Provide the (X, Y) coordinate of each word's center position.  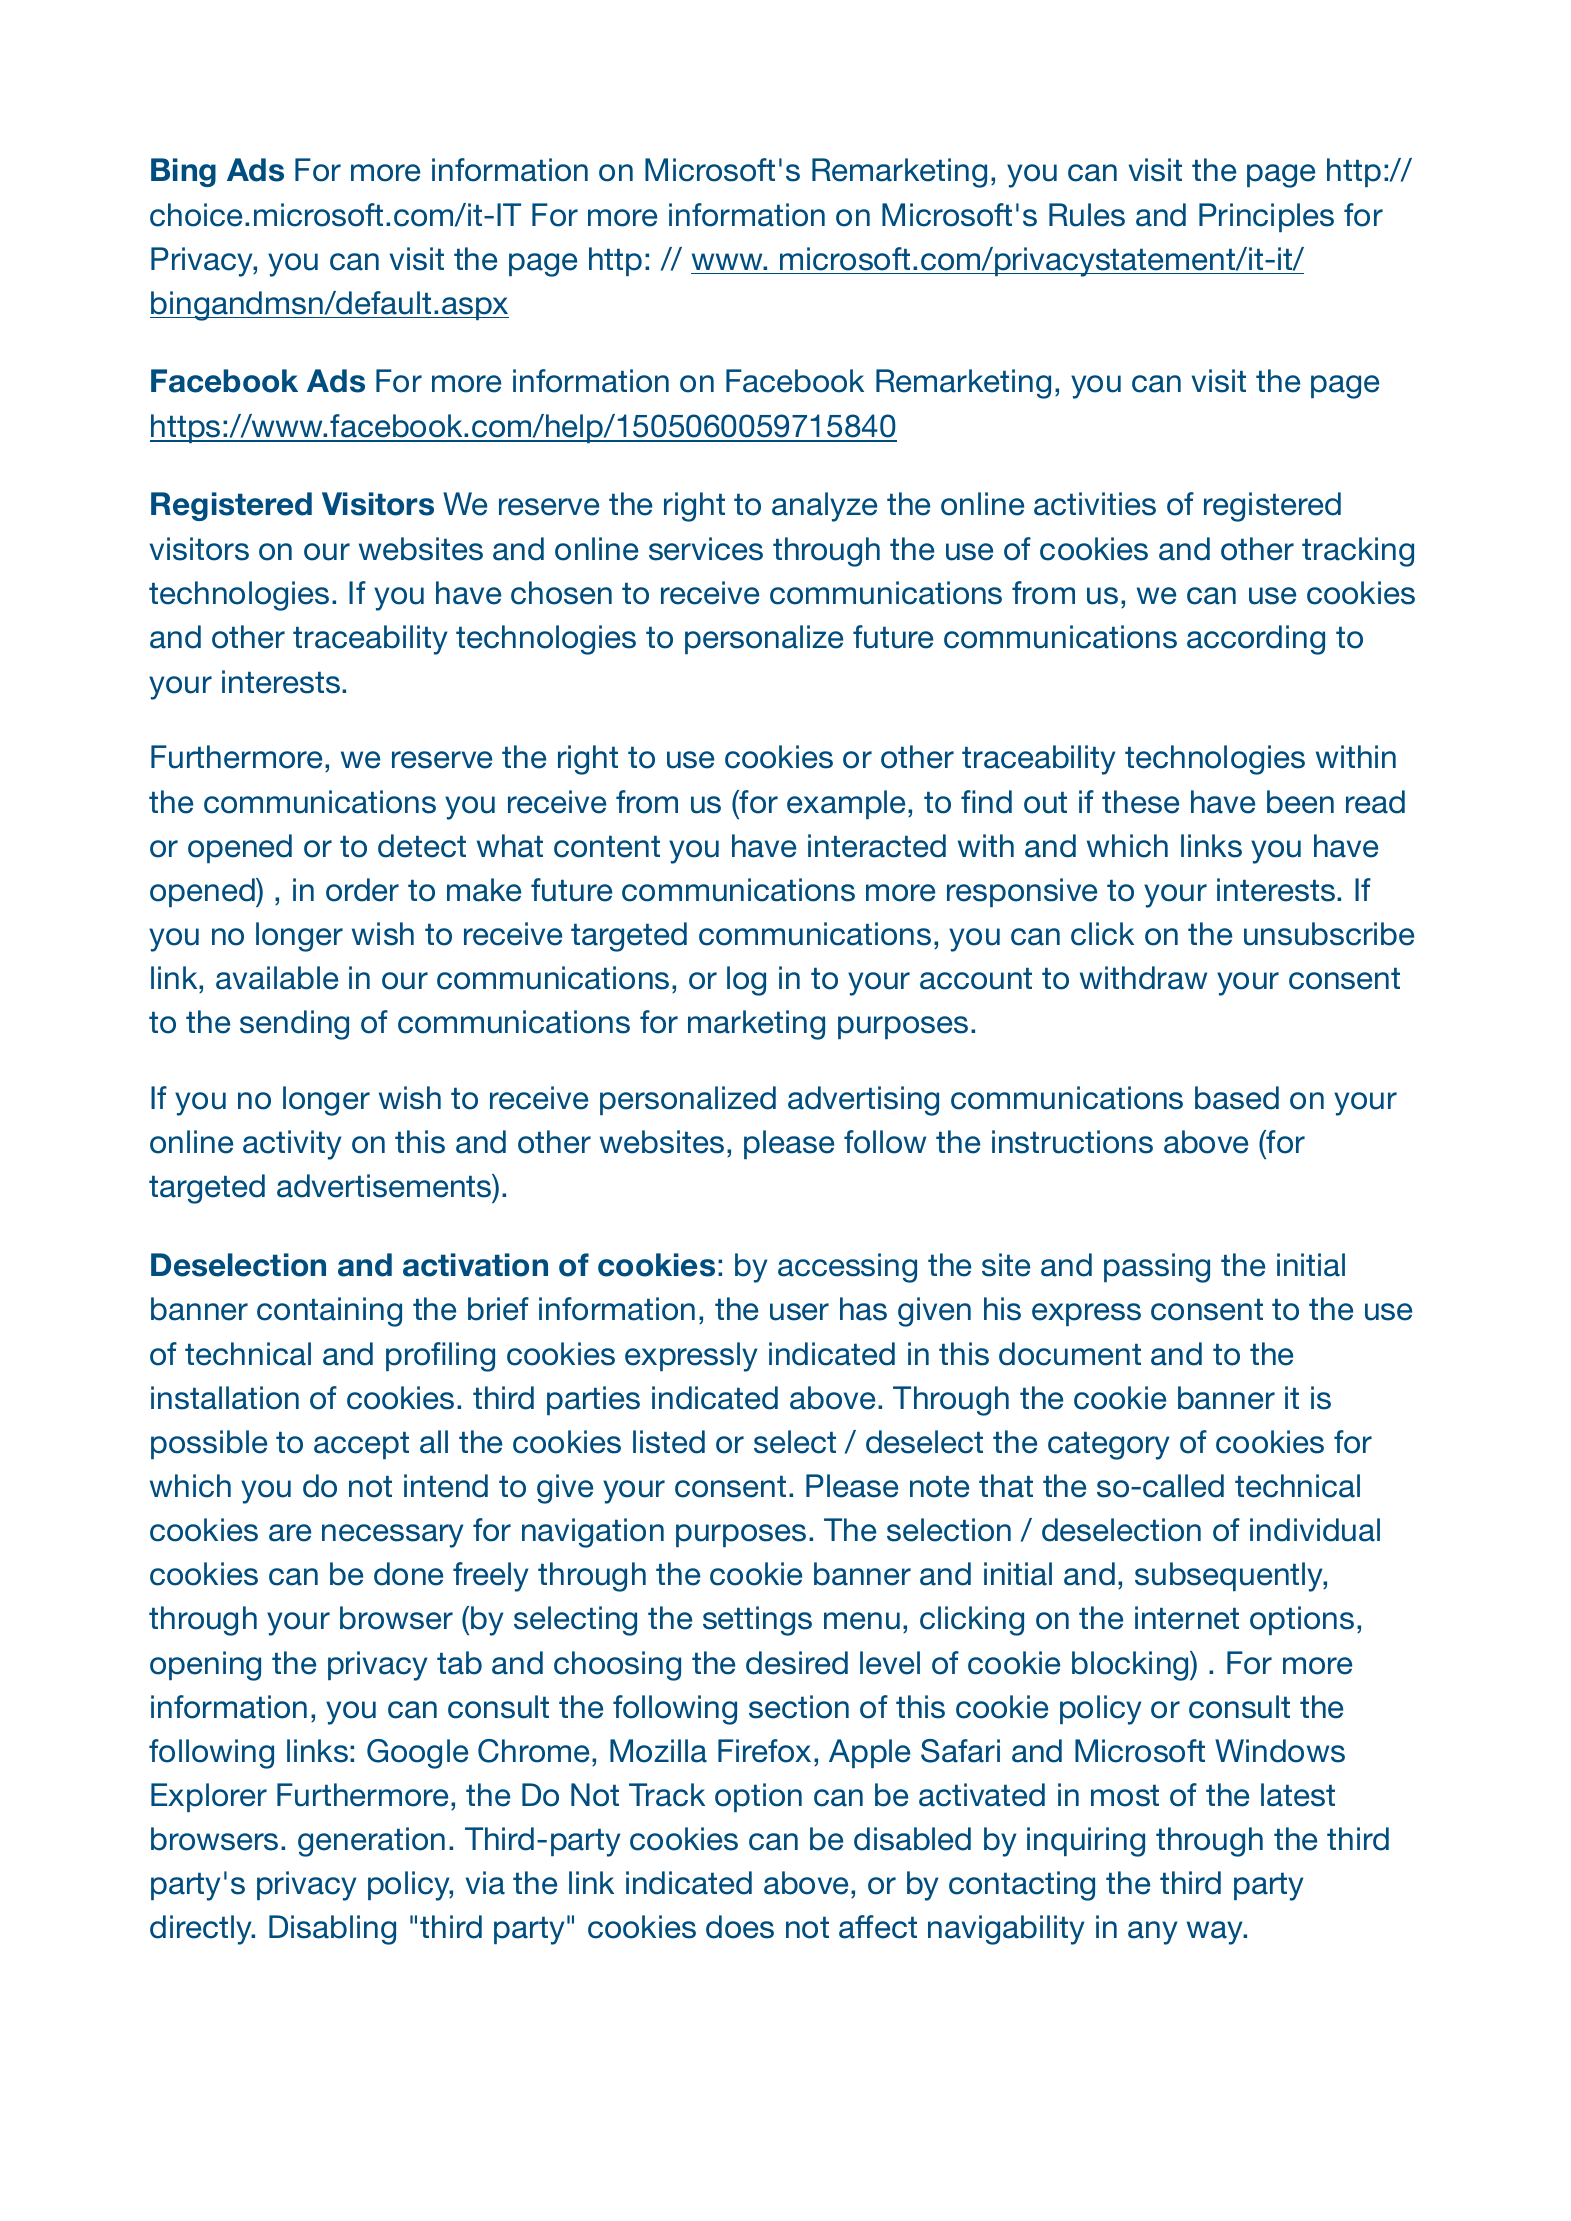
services (706, 549)
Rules (1087, 215)
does (740, 1927)
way (1216, 1933)
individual (1315, 1530)
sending (294, 1025)
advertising (863, 1101)
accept (361, 1445)
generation (371, 1842)
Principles (1266, 217)
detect (422, 846)
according (1256, 640)
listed (669, 1442)
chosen (561, 593)
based (1237, 1098)
